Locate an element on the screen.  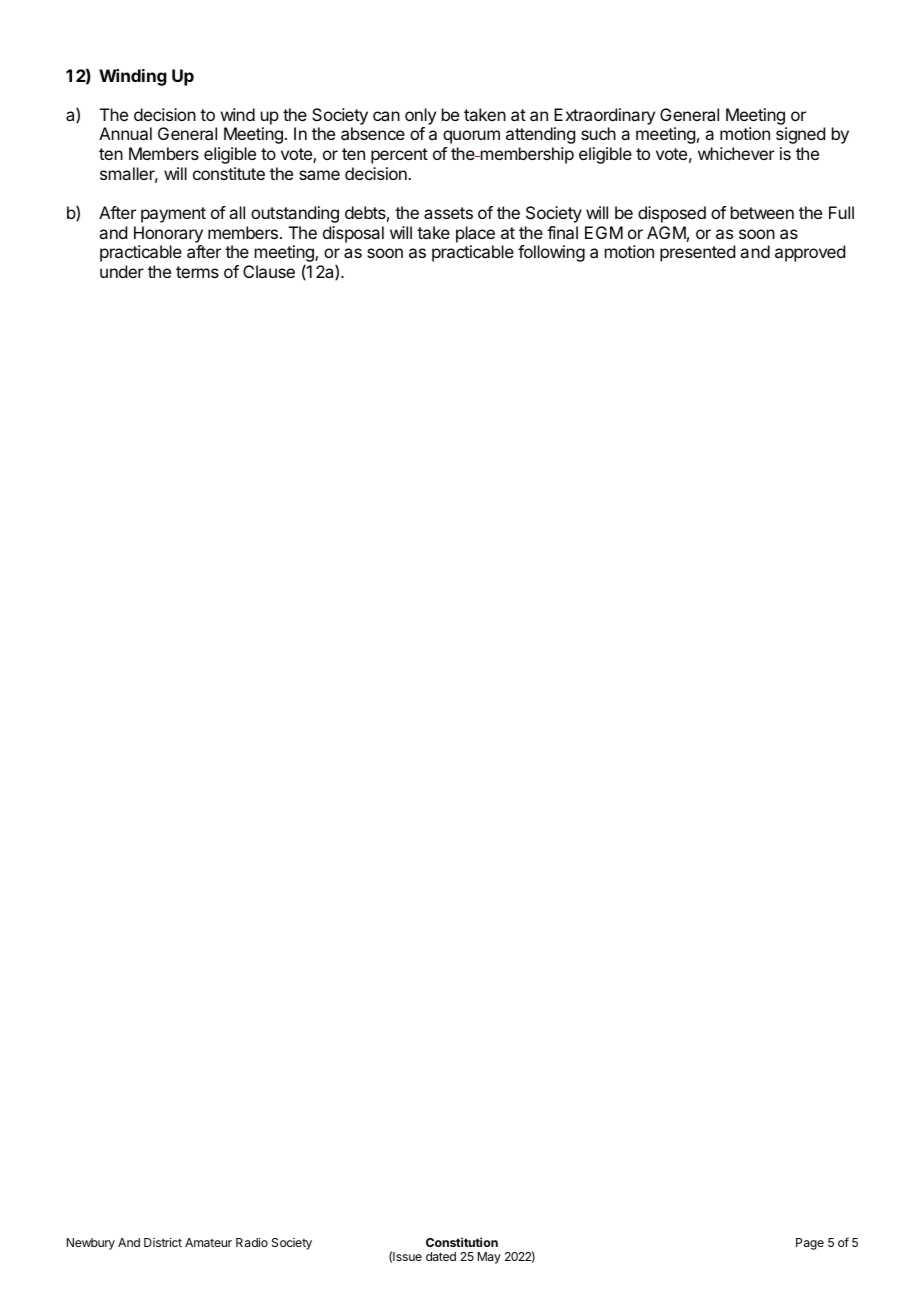
approved is located at coordinates (810, 253).
